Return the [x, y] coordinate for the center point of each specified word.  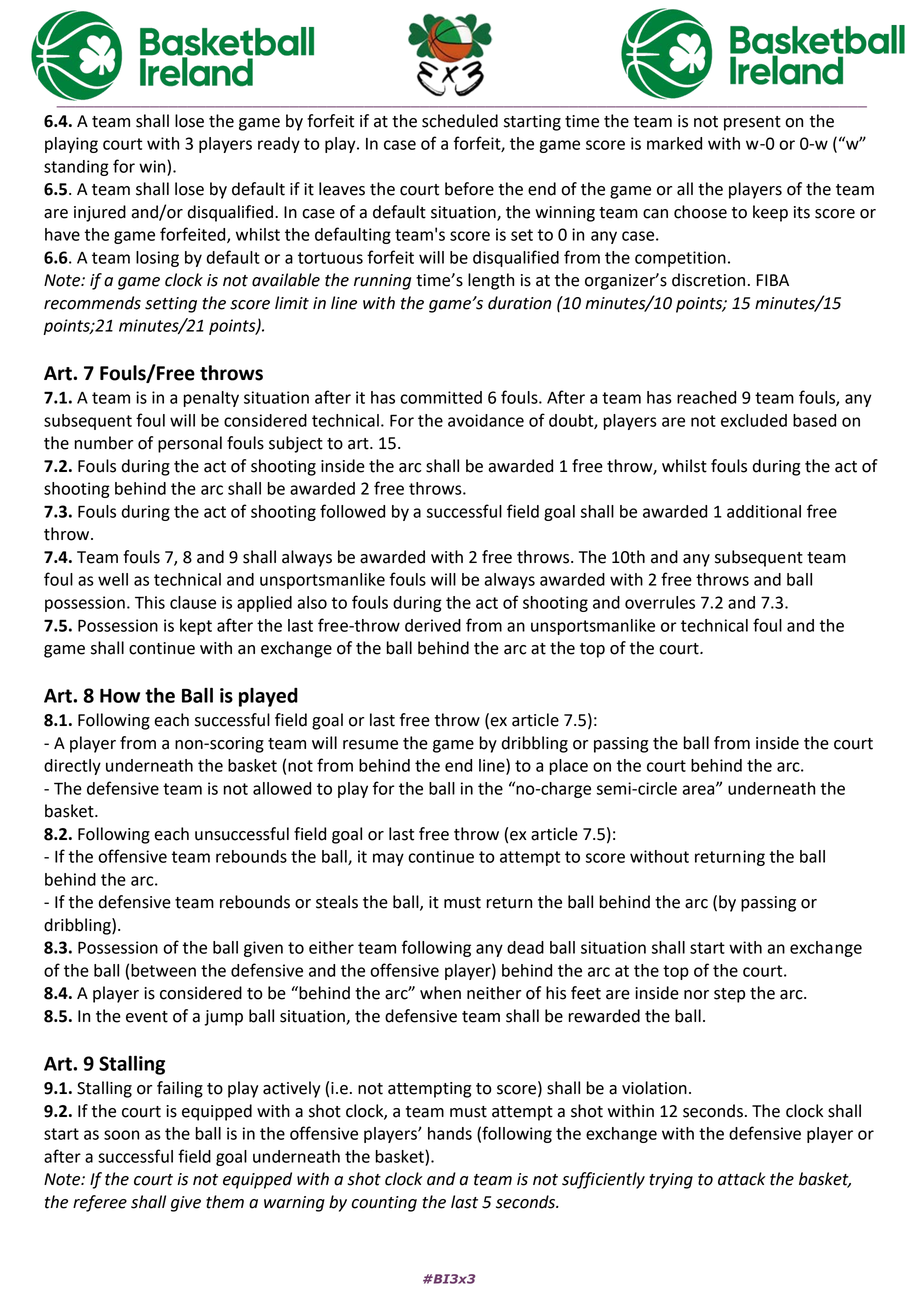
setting [171, 305]
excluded [754, 420]
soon [121, 1135]
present [752, 123]
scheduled [460, 121]
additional [764, 511]
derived [433, 625]
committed [441, 397]
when [440, 993]
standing [76, 168]
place [569, 767]
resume [370, 745]
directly [72, 767]
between [163, 970]
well [113, 579]
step [729, 995]
